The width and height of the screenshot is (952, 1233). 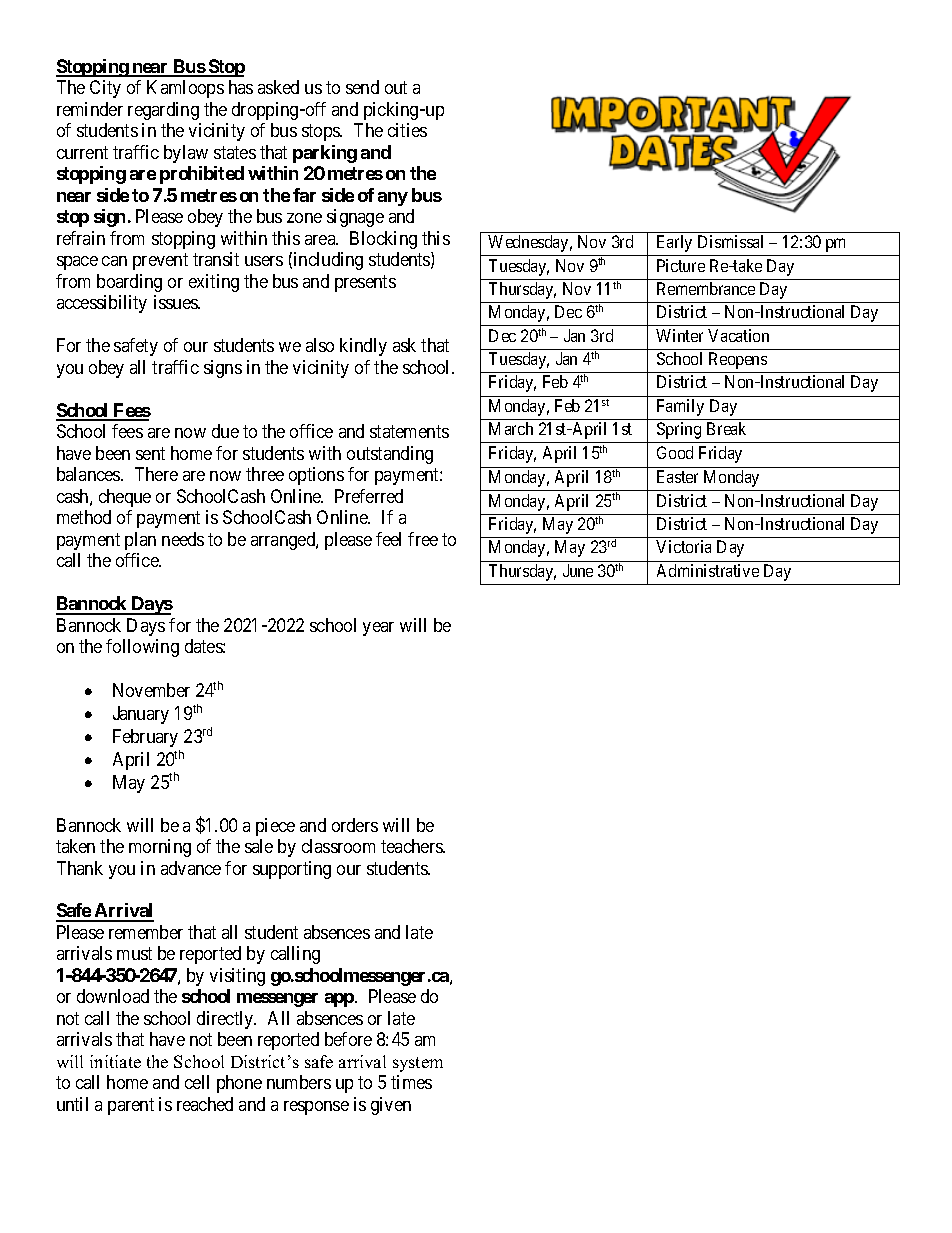 I want to click on initiate, so click(x=115, y=1061).
